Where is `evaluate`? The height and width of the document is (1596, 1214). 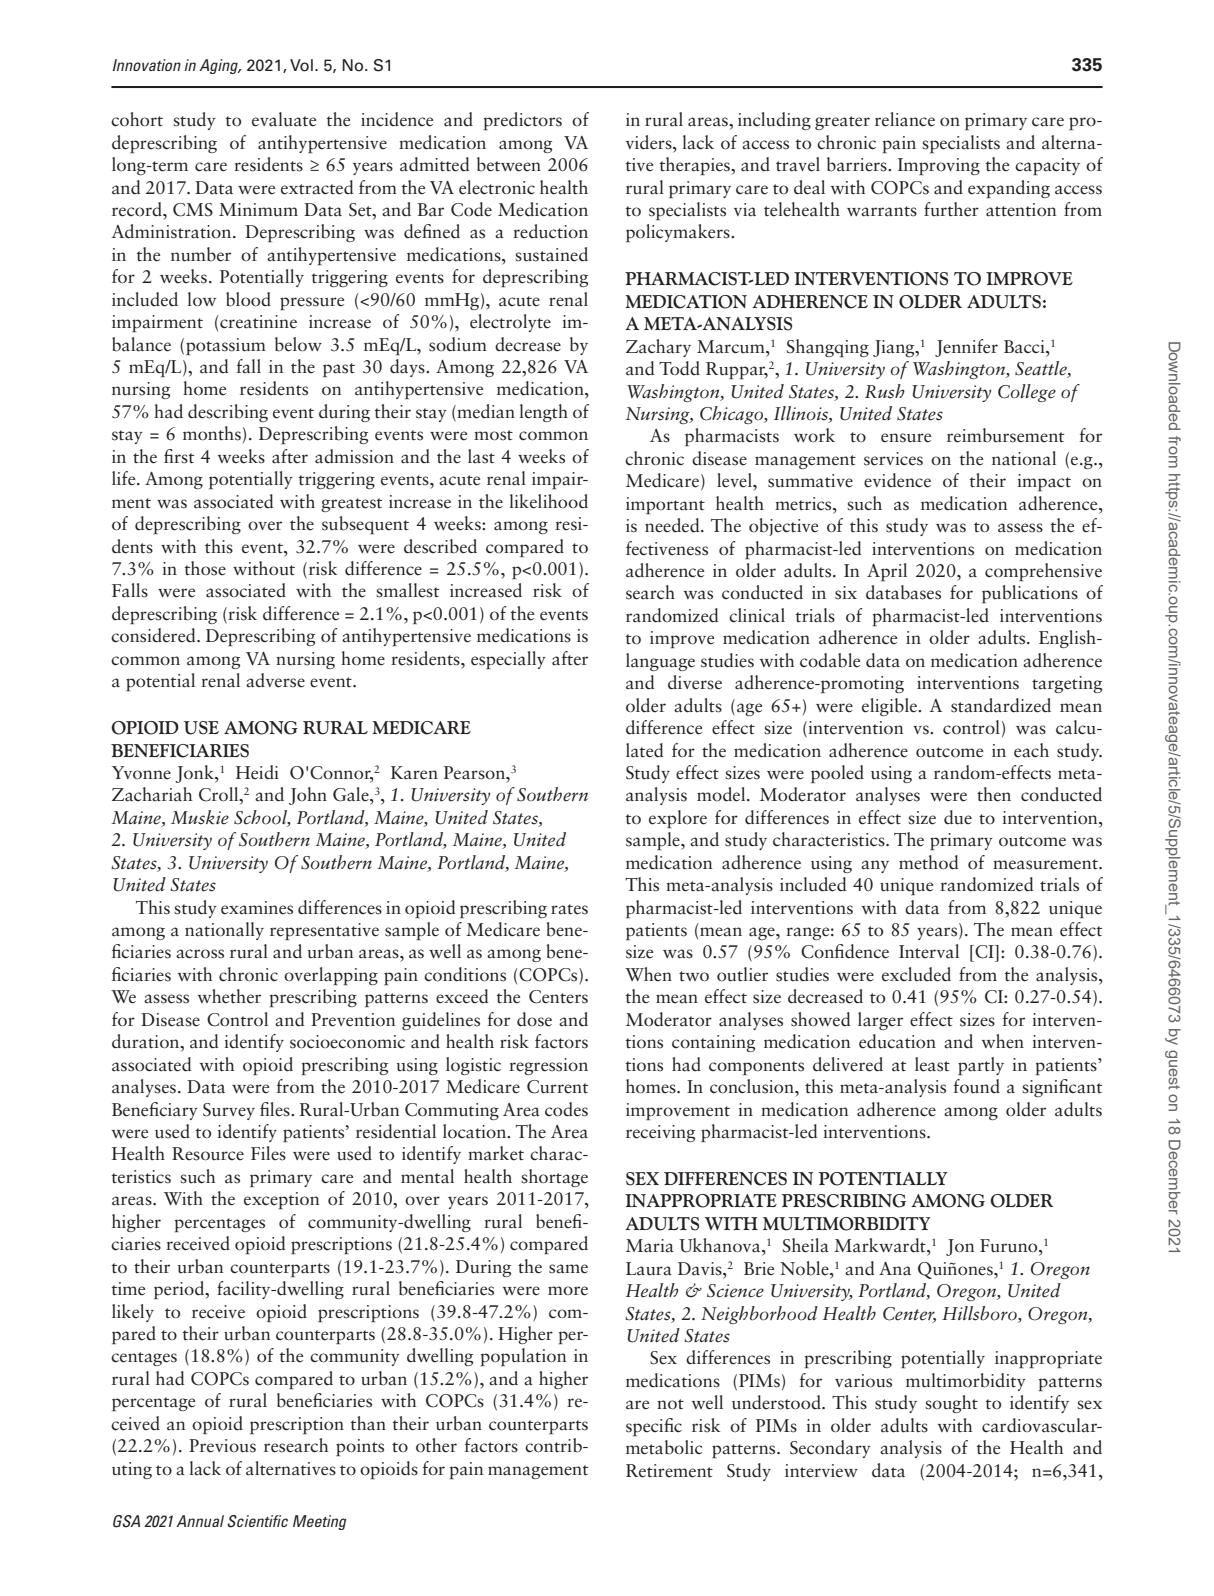
evaluate is located at coordinates (284, 119).
